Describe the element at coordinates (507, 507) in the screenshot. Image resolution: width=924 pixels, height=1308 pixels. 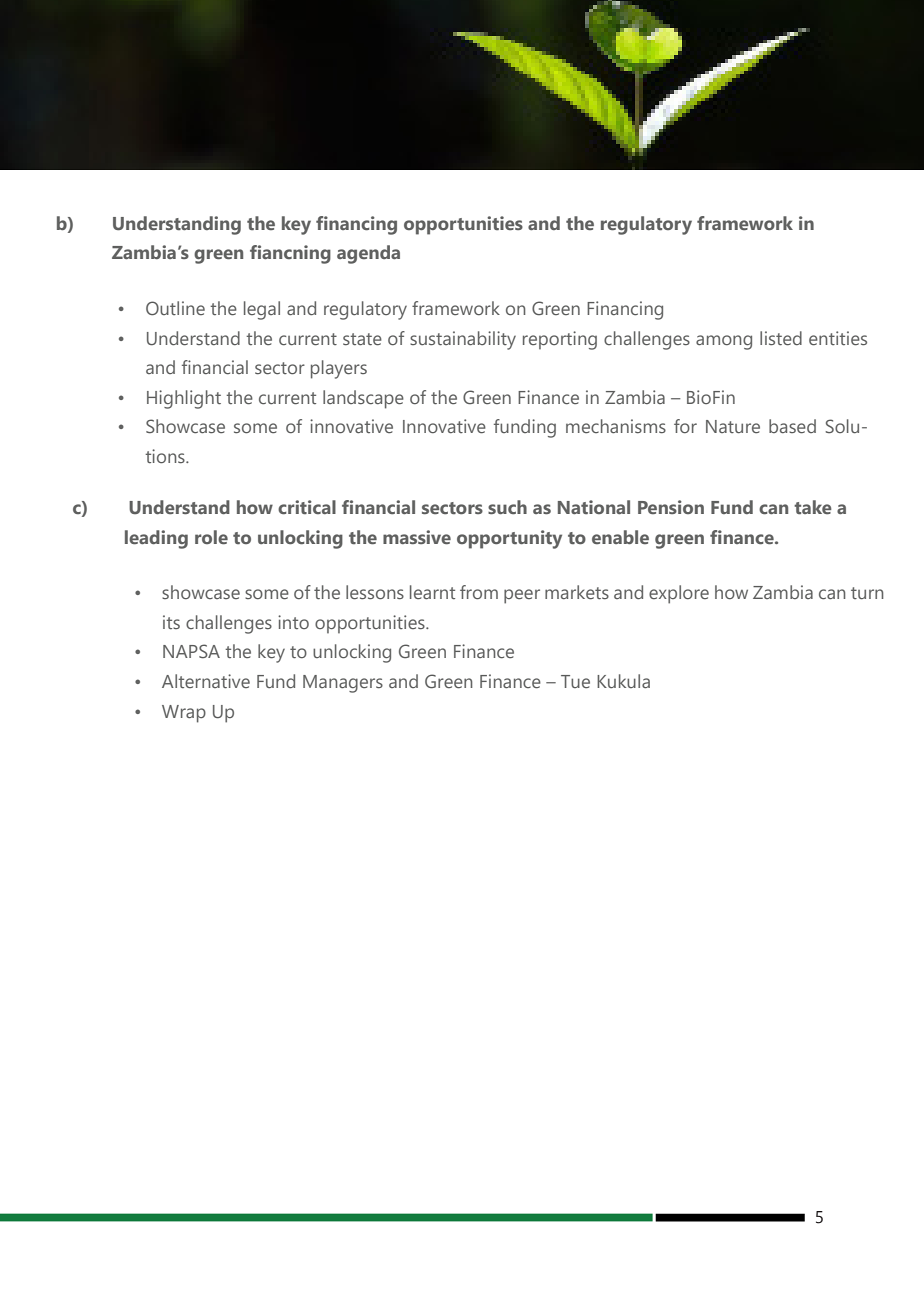
I see `such` at that location.
